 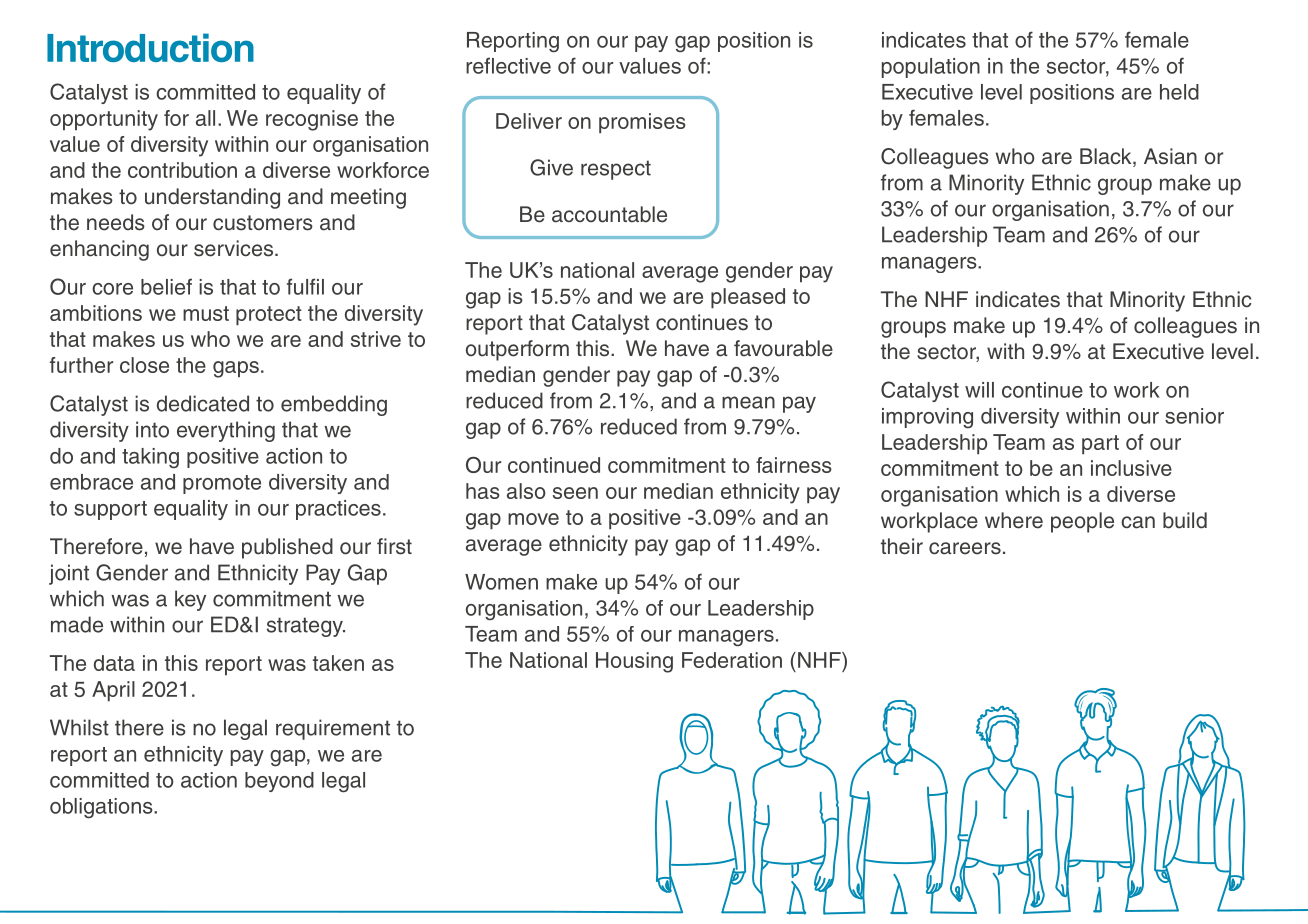 What do you see at coordinates (931, 68) in the page?
I see `population` at bounding box center [931, 68].
